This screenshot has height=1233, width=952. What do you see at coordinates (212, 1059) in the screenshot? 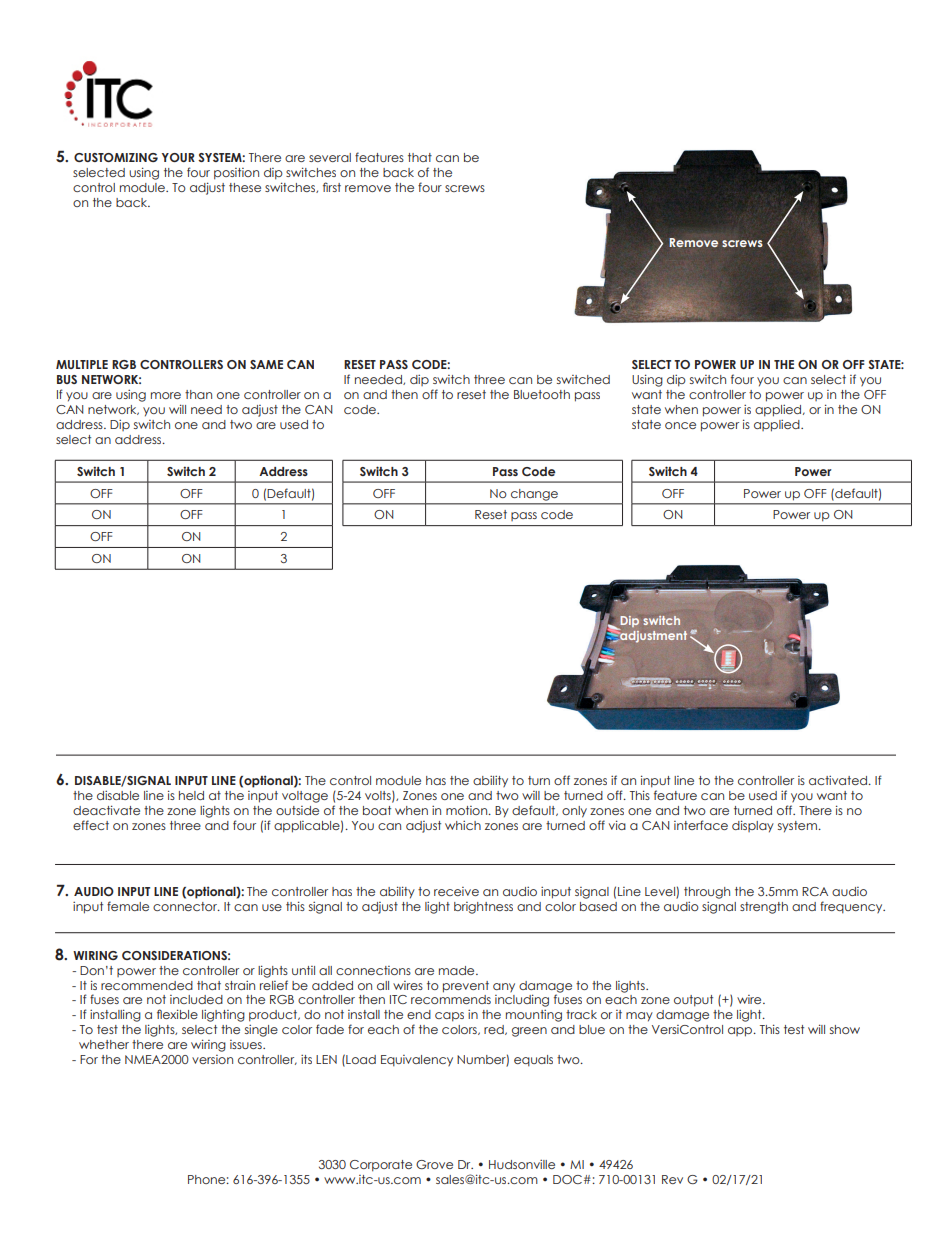
I see `version` at bounding box center [212, 1059].
